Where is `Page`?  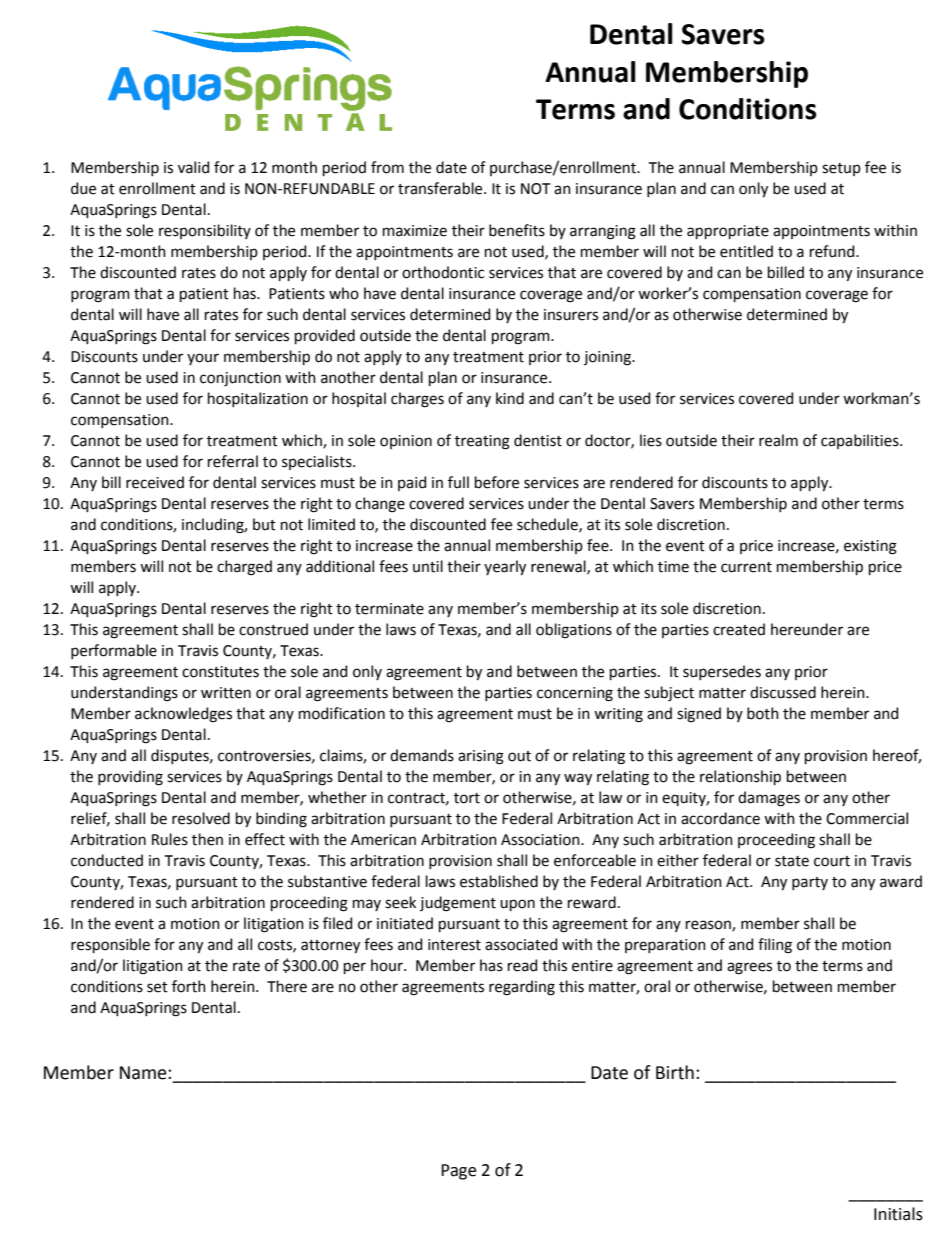 Page is located at coordinates (458, 1172).
